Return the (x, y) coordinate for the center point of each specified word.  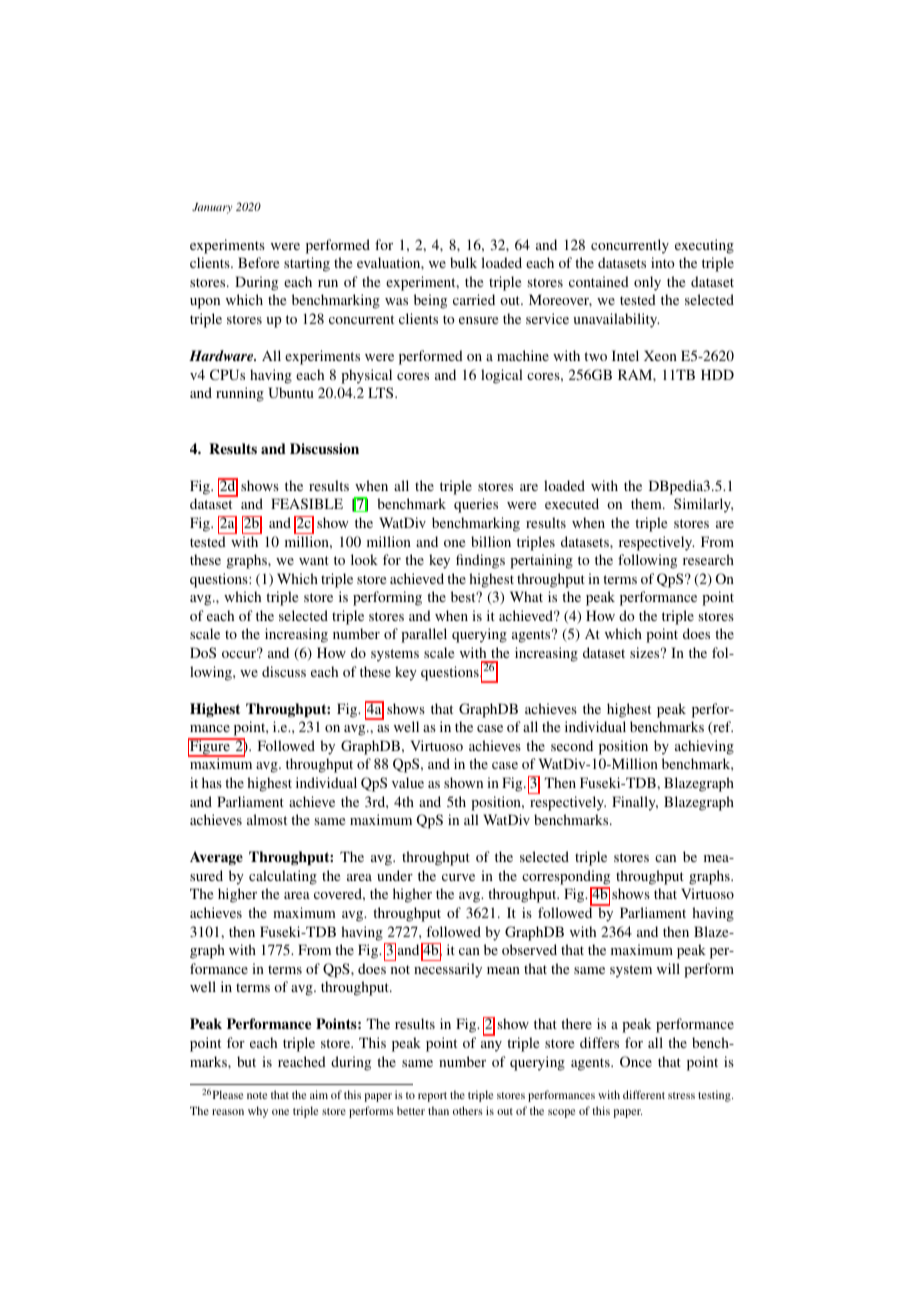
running (240, 394)
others (468, 1110)
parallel (424, 635)
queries (476, 505)
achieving (704, 747)
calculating (283, 877)
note (257, 1095)
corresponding (566, 877)
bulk (463, 262)
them (647, 503)
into (663, 262)
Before (258, 262)
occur (240, 653)
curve (458, 877)
